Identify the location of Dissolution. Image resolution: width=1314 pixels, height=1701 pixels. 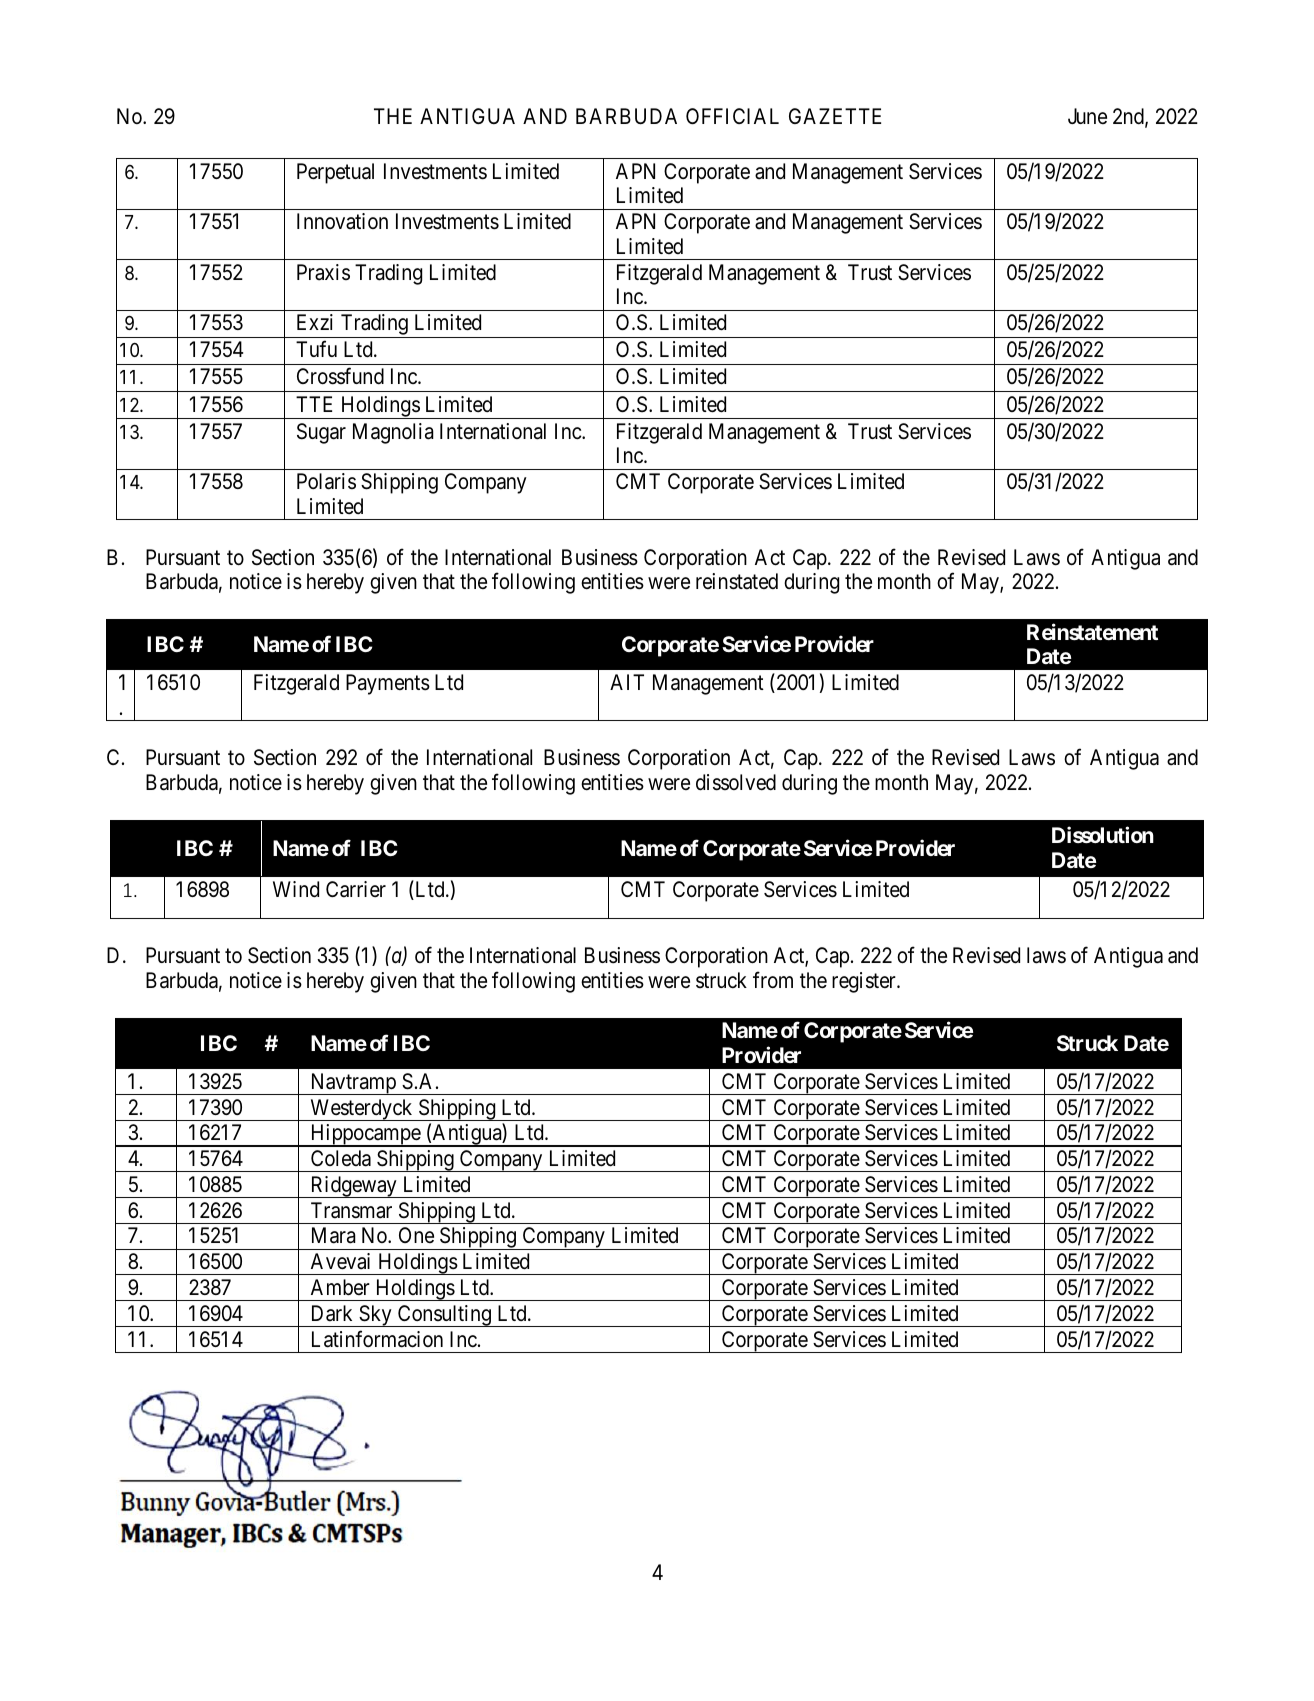
(1103, 835).
